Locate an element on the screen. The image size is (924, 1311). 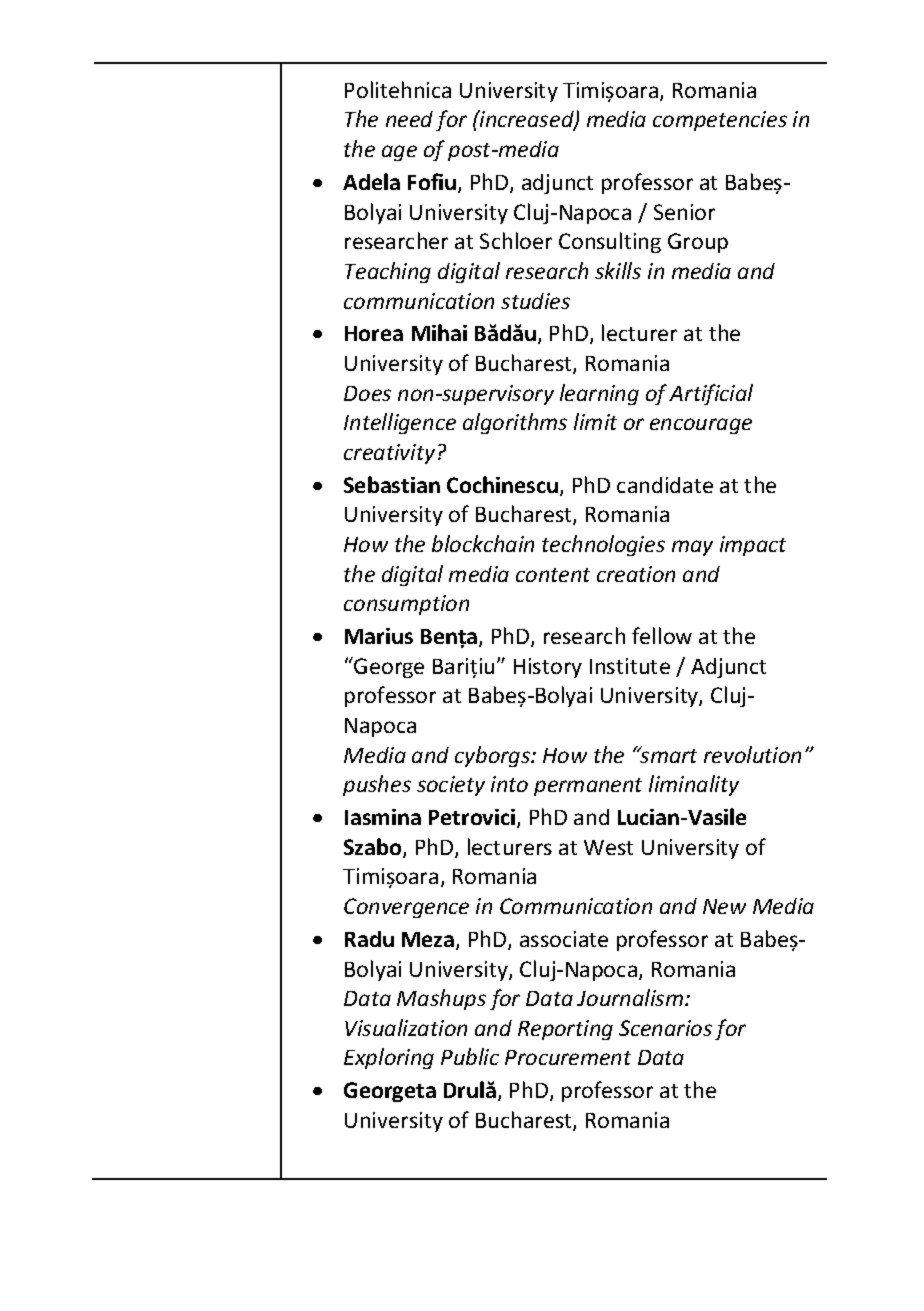
permanent is located at coordinates (588, 787).
